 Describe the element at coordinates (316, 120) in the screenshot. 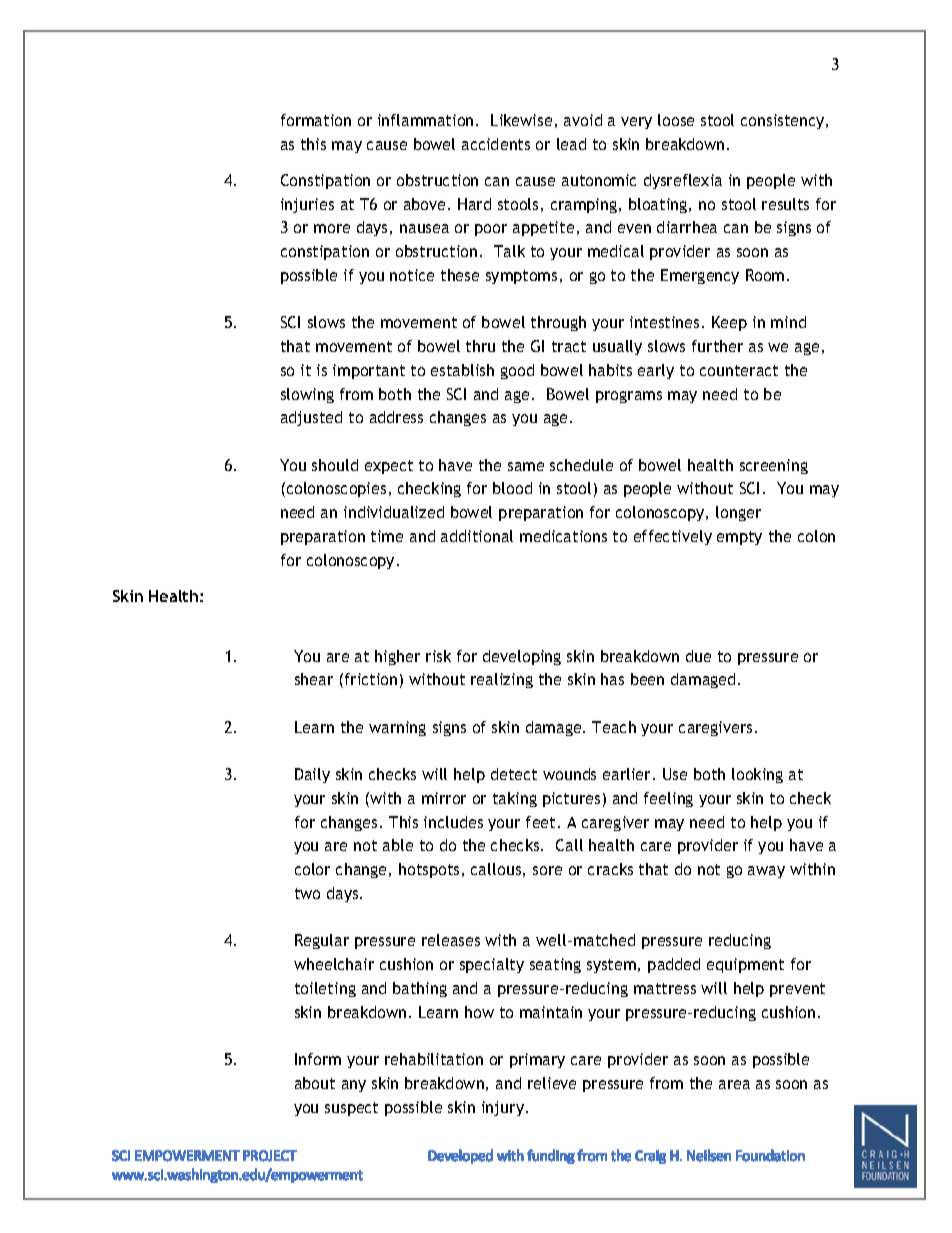

I see `formation` at that location.
